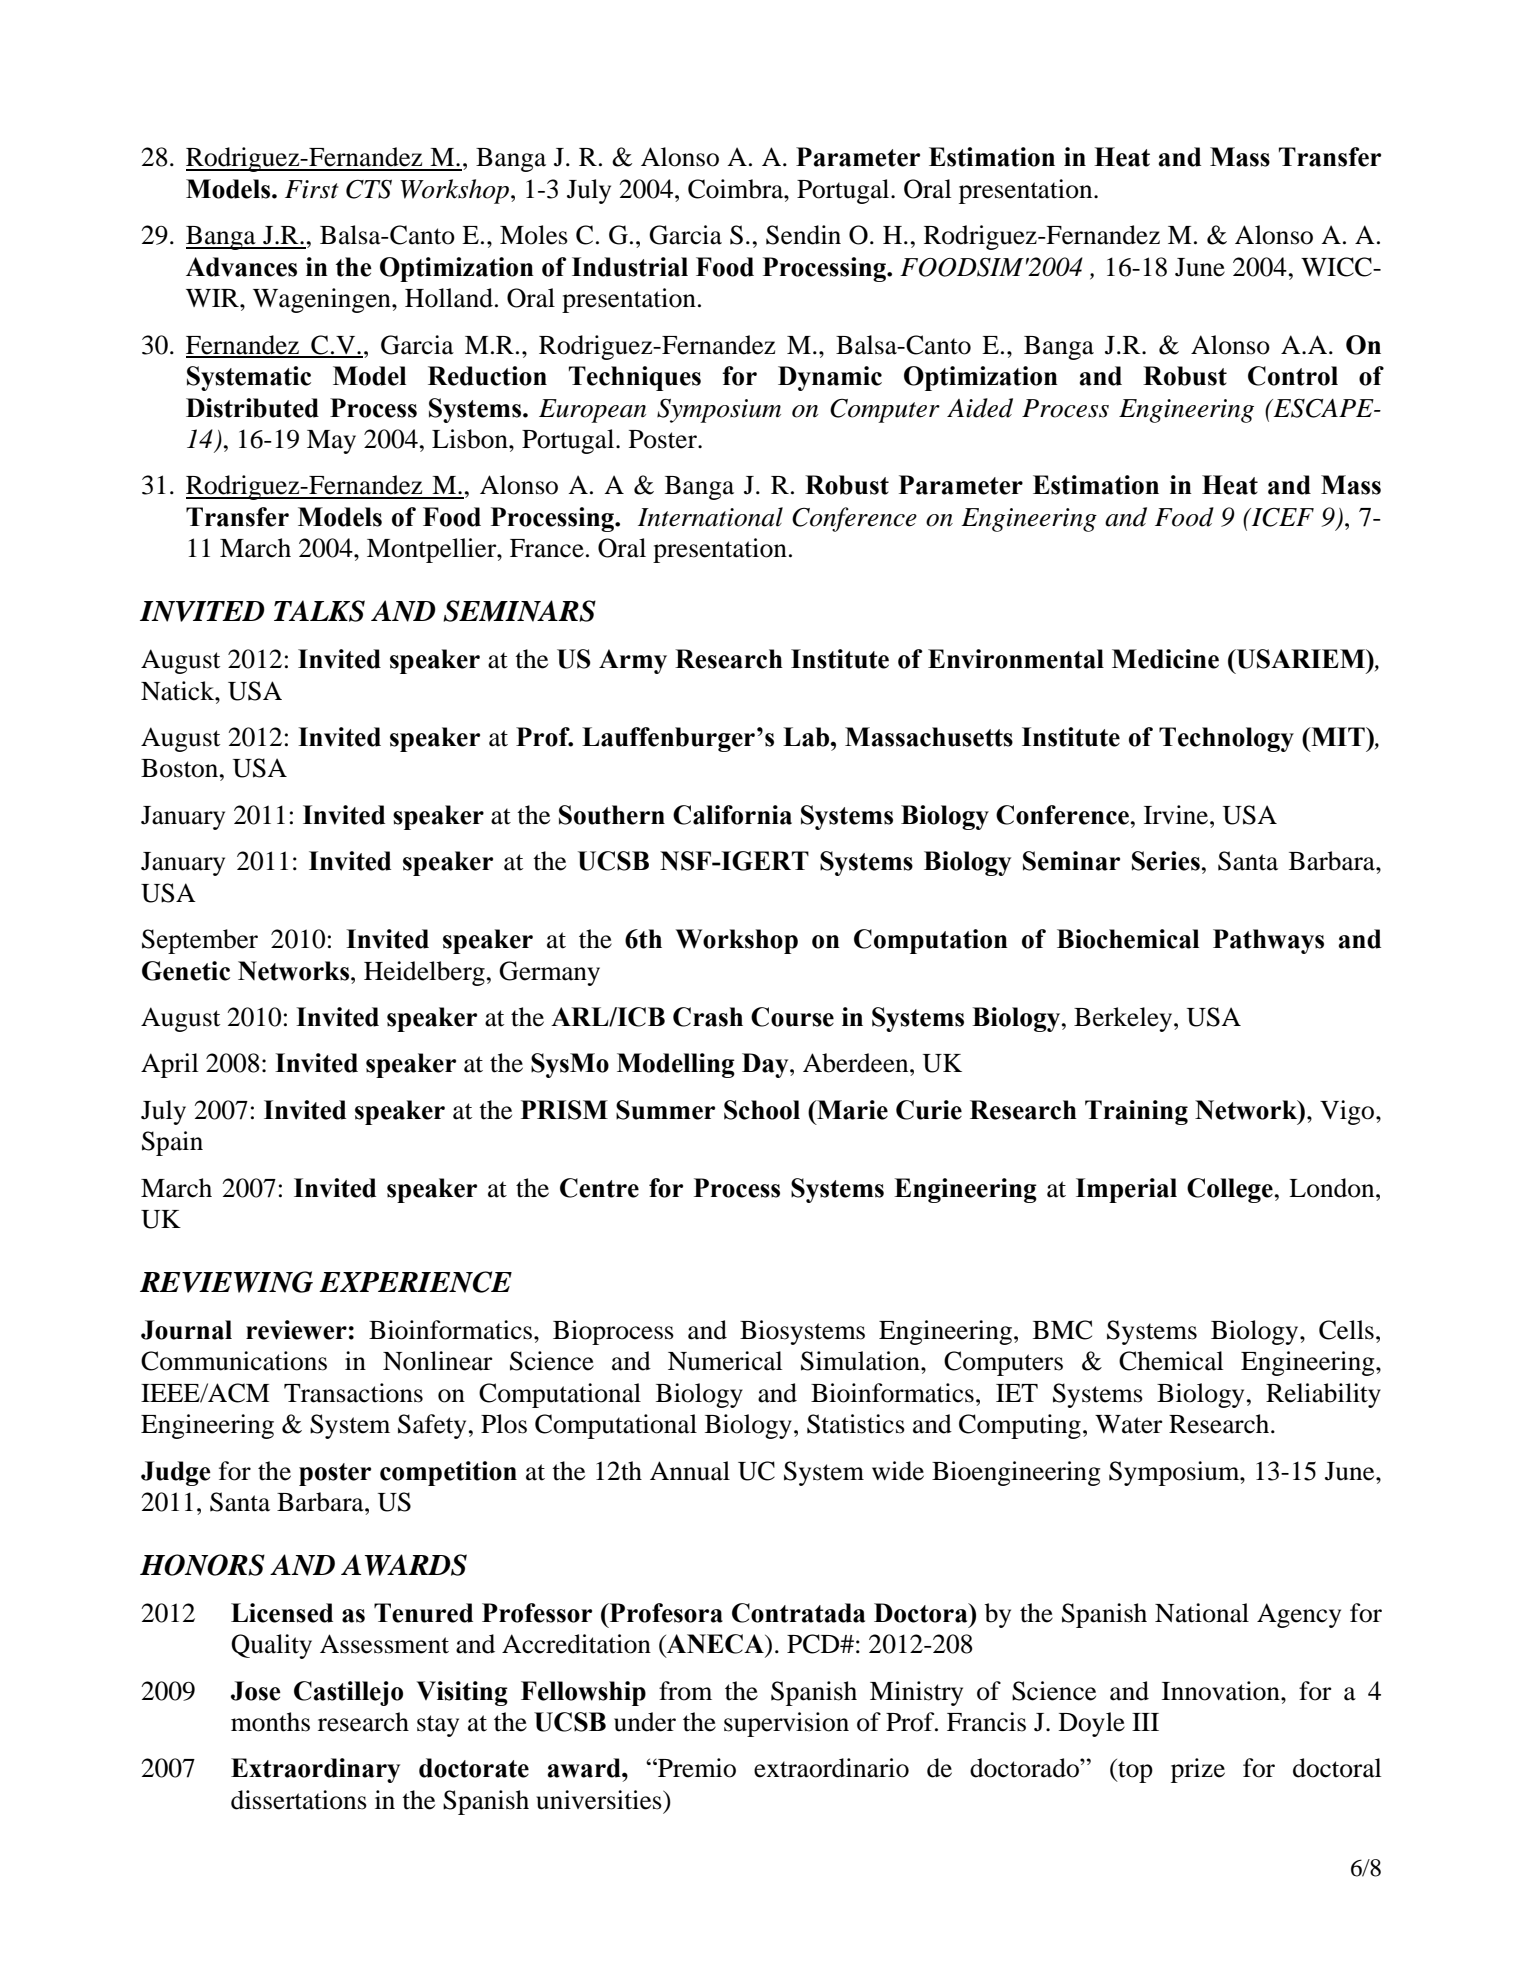 This screenshot has height=1971, width=1523. Describe the element at coordinates (315, 1770) in the screenshot. I see `Extraordinary` at that location.
